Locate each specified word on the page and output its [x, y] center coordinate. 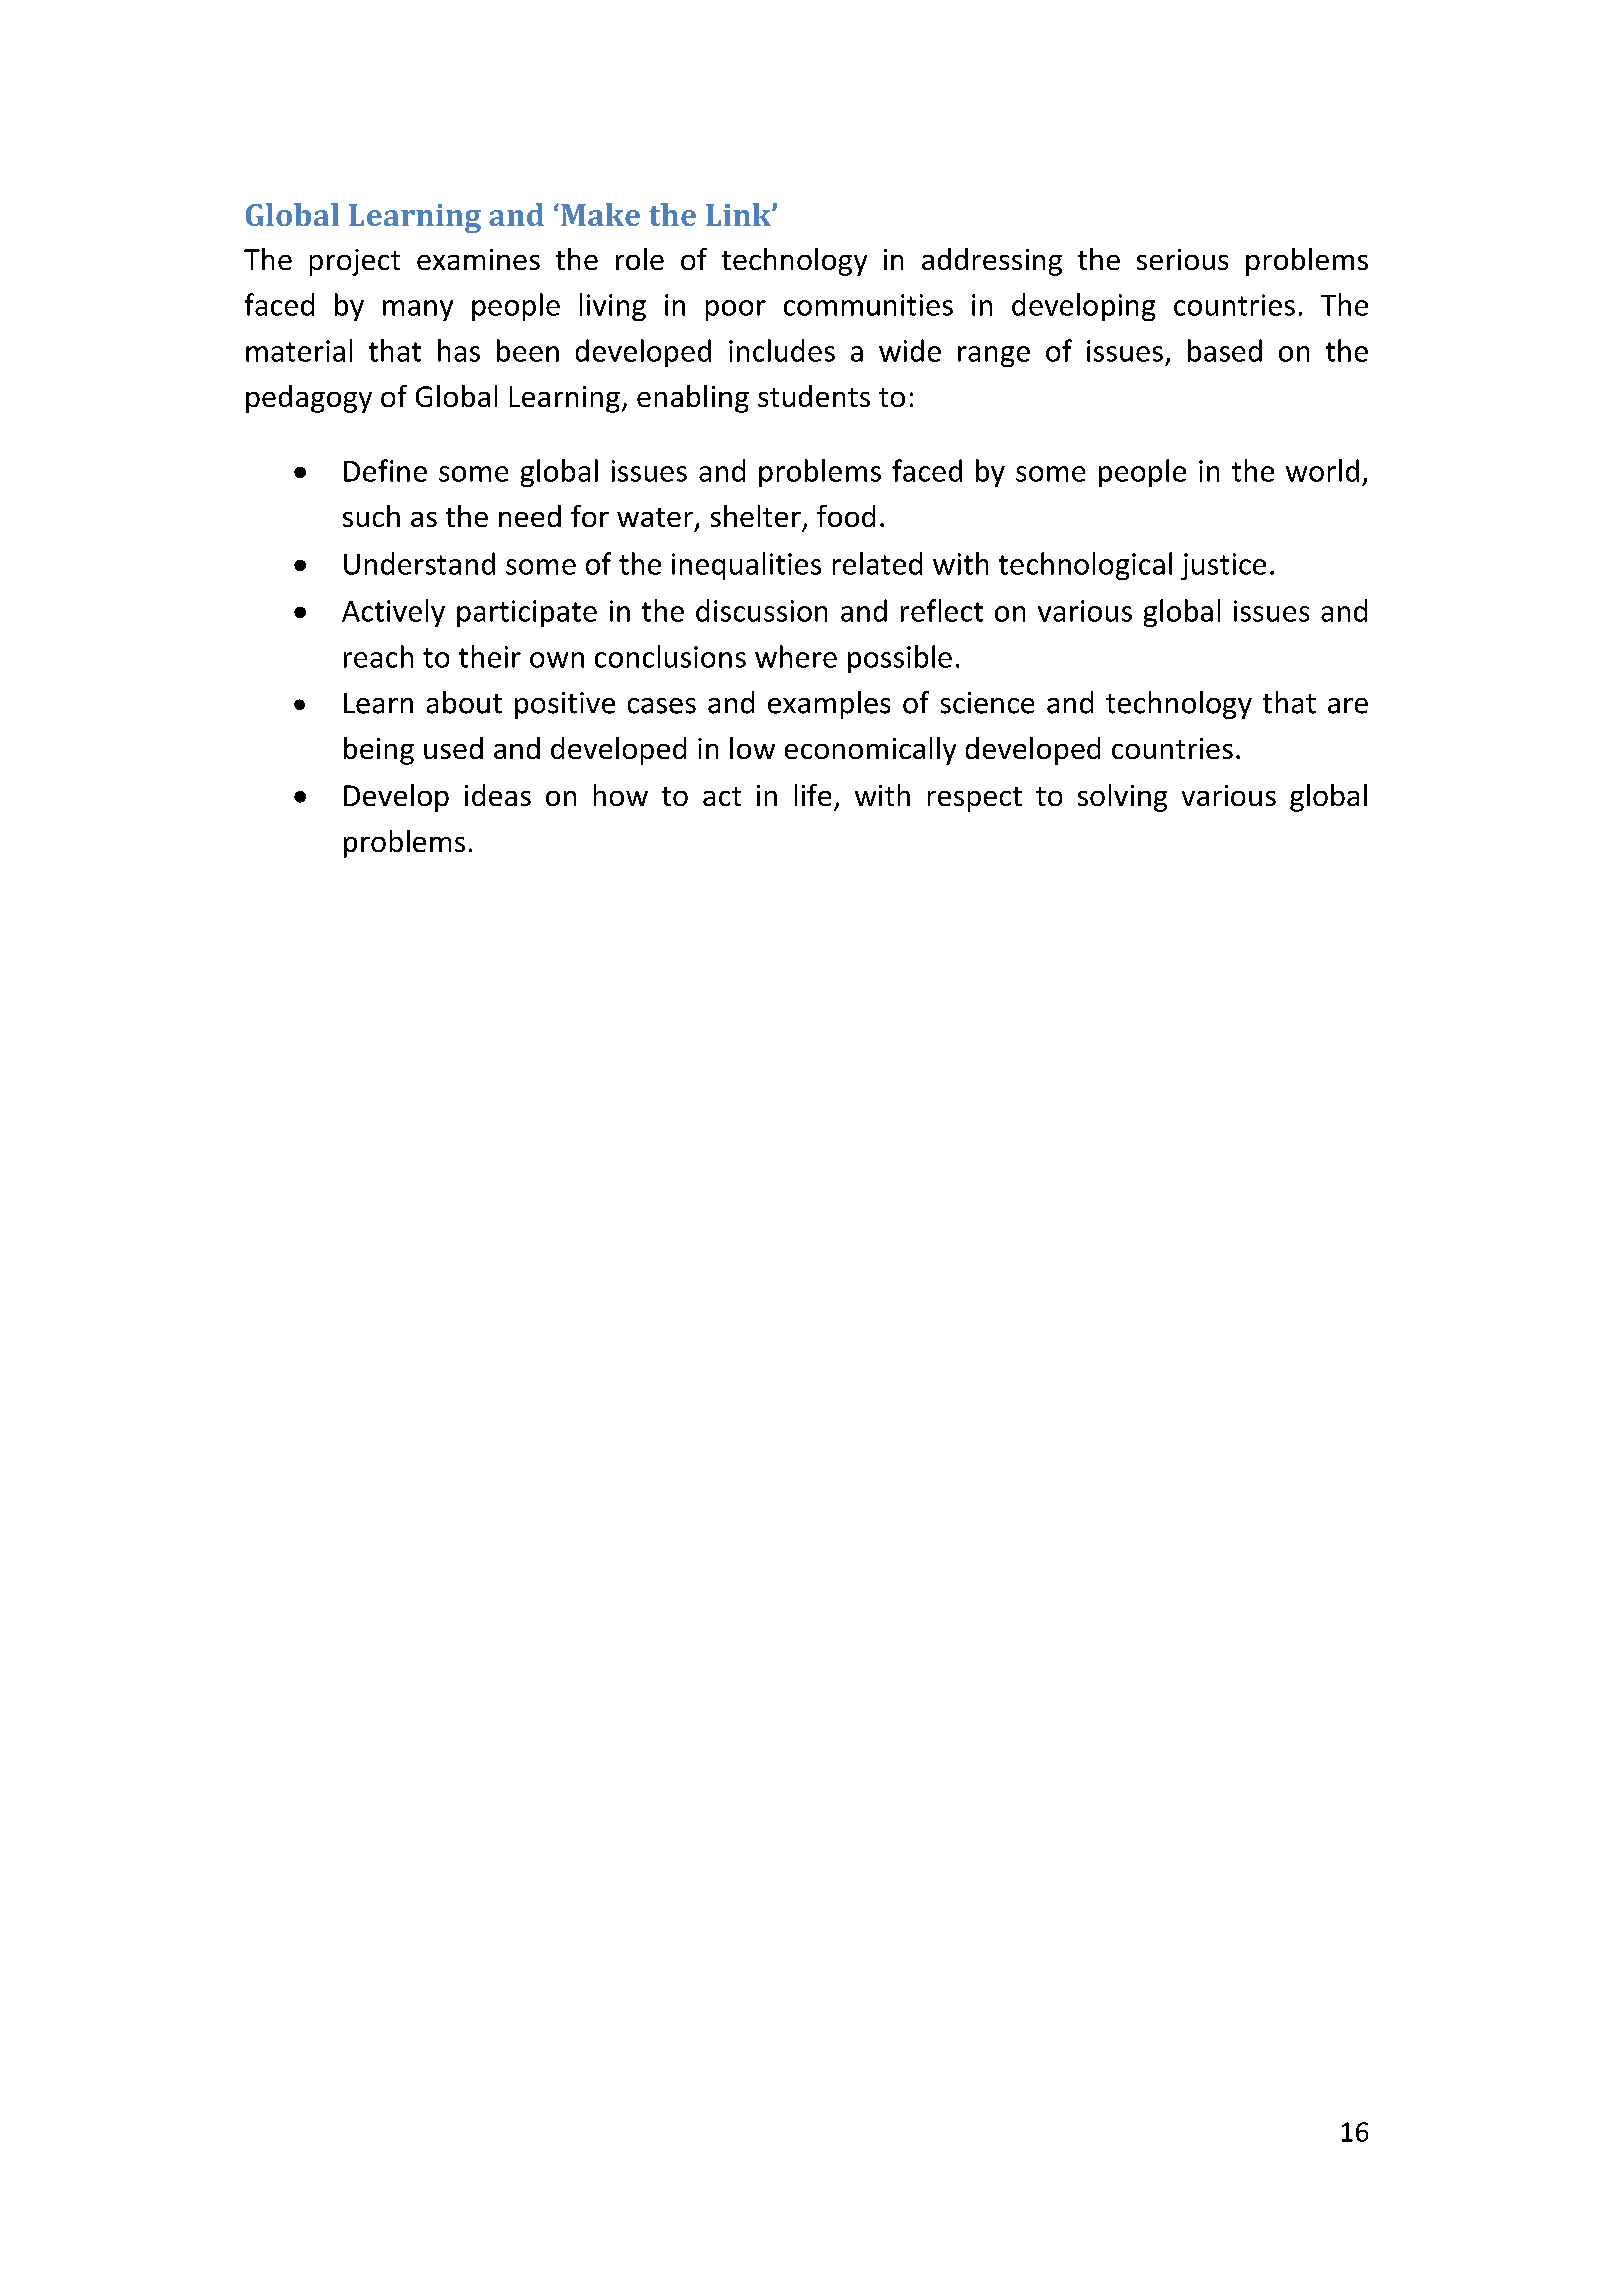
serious [1182, 259]
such [371, 516]
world [1322, 470]
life [813, 795]
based [1225, 350]
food [846, 516]
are [1348, 706]
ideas [498, 795]
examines [478, 259]
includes [782, 350]
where [796, 656]
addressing [992, 262]
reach [378, 656]
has [459, 350]
